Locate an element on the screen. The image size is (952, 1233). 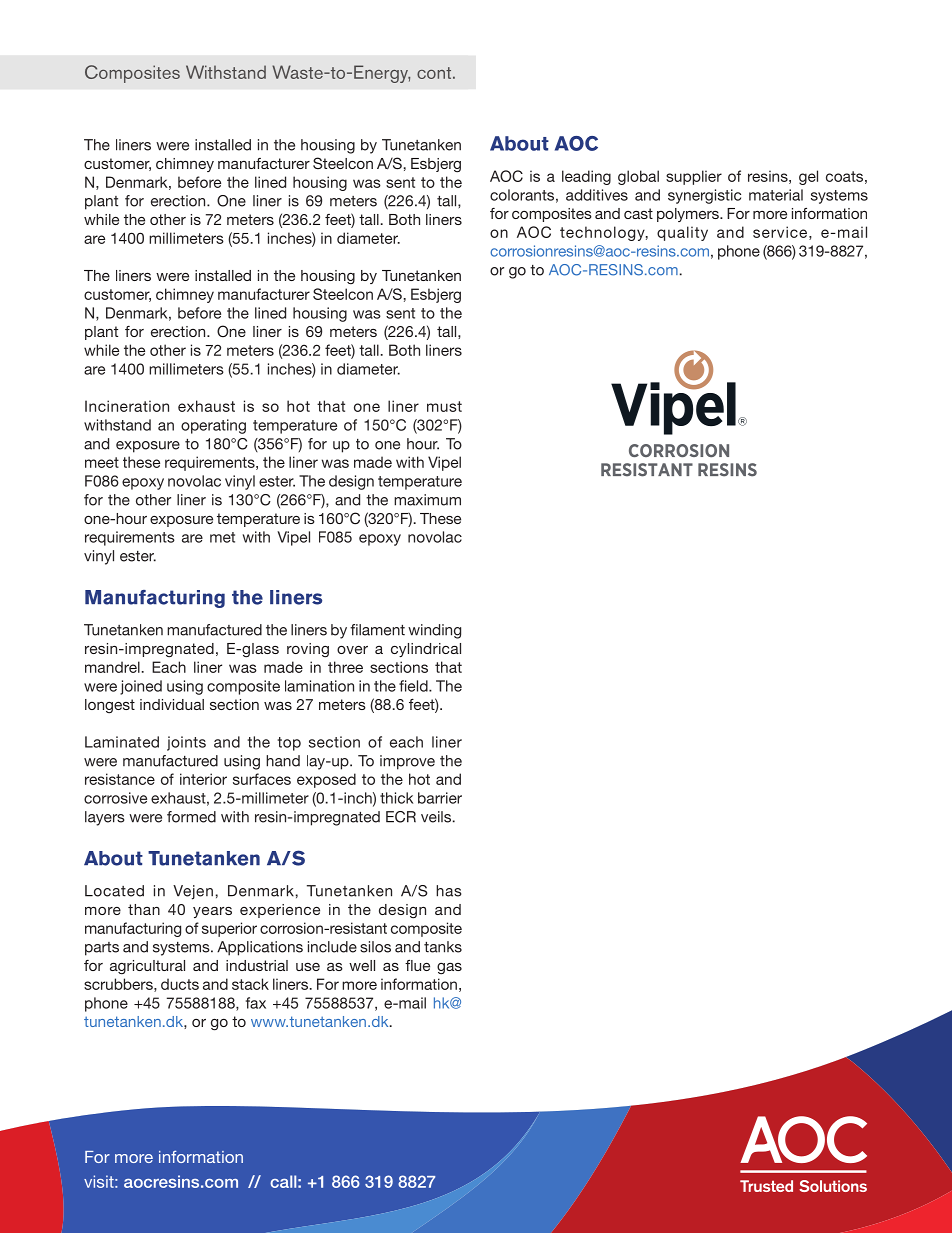
leading is located at coordinates (586, 177).
